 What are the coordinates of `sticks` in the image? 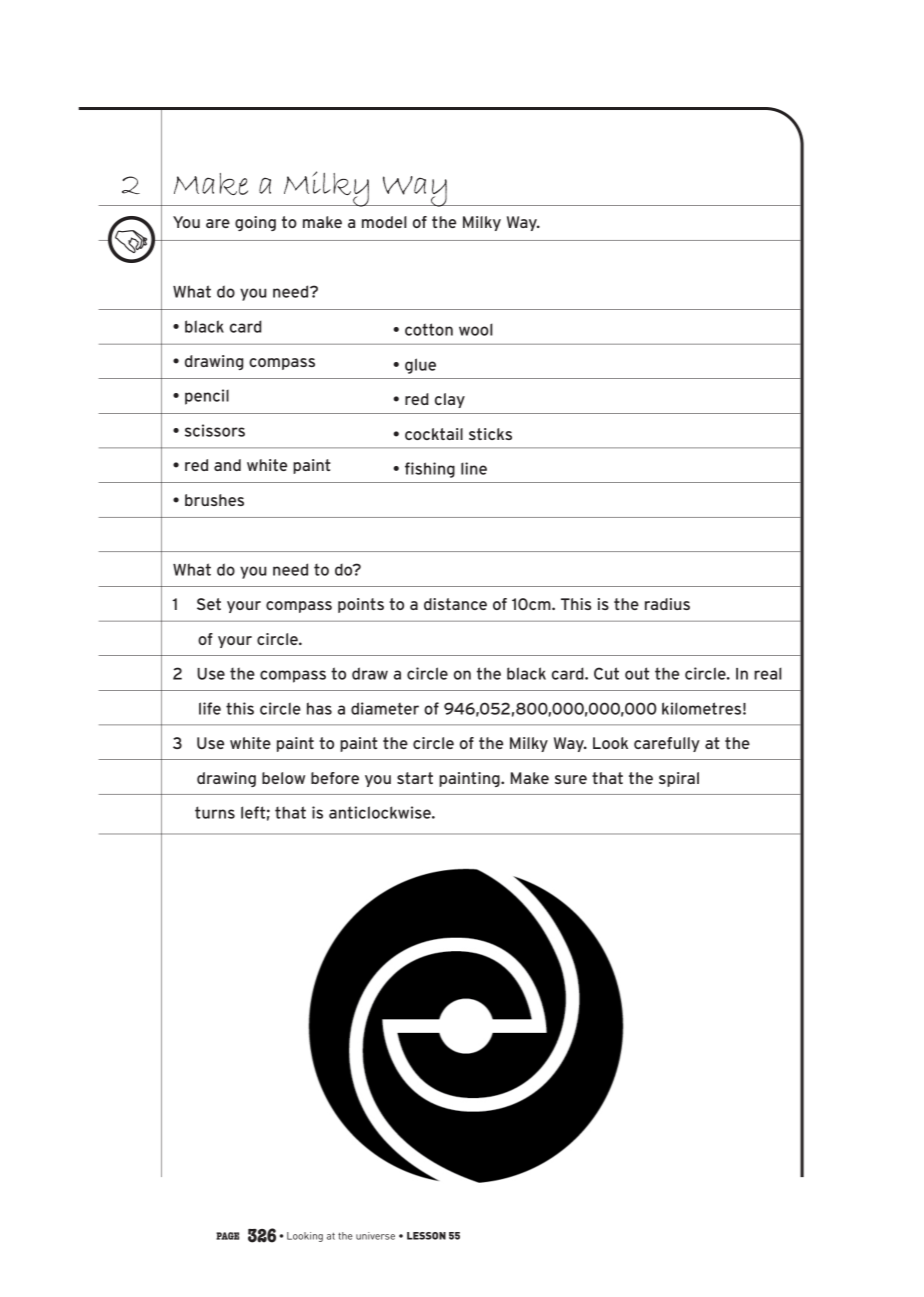 It's located at (490, 434).
